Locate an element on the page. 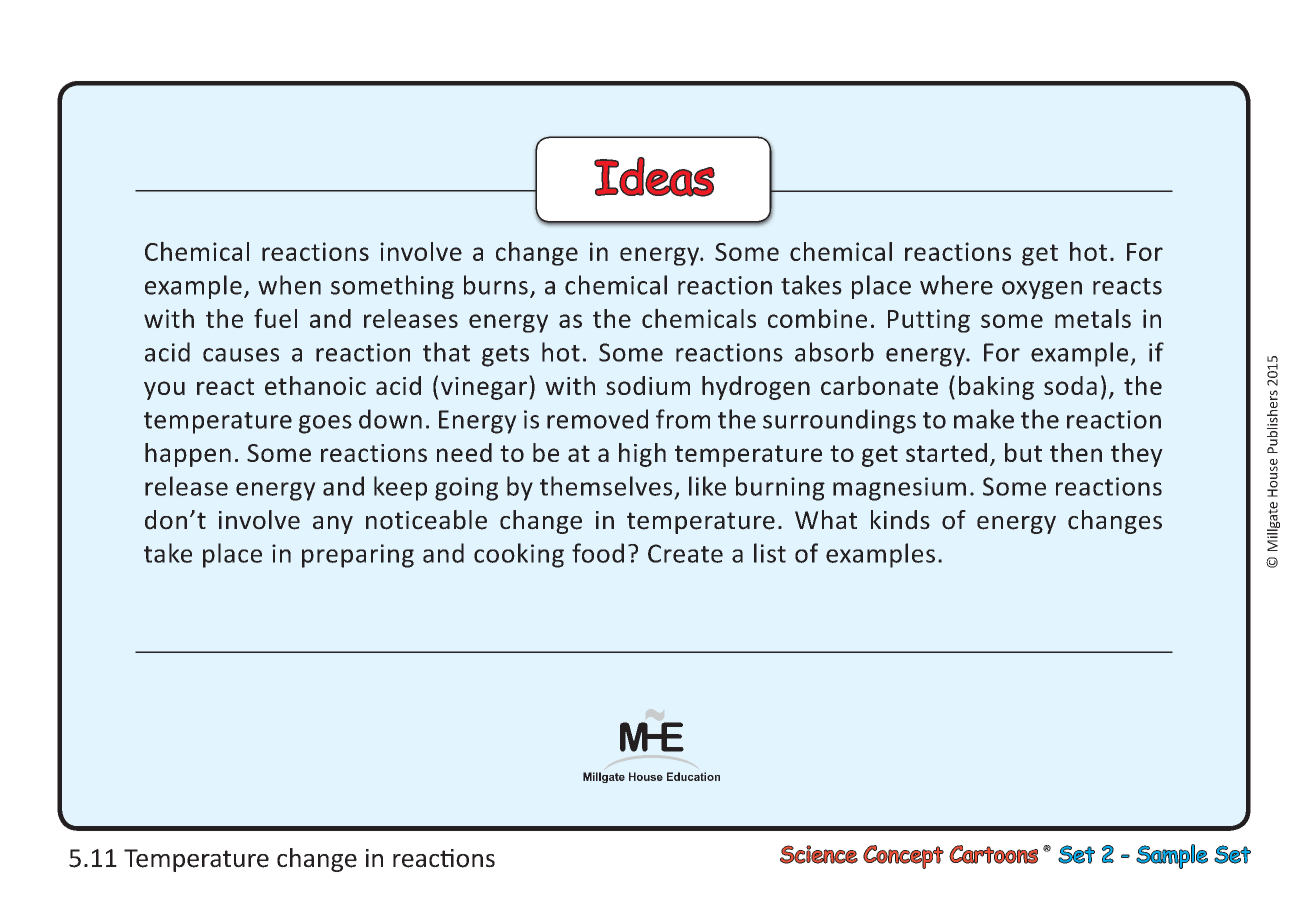  fuel is located at coordinates (275, 318).
